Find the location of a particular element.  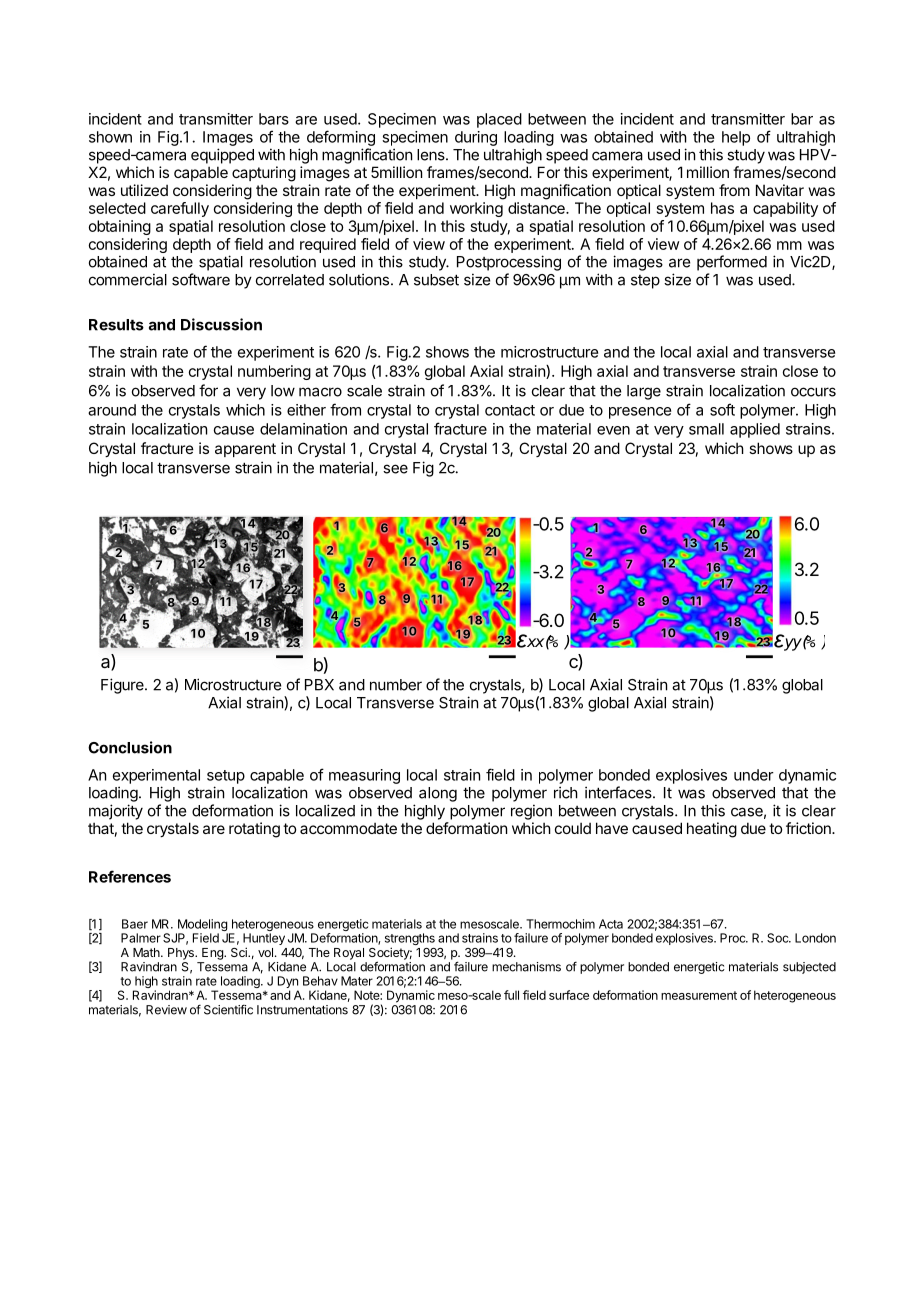

occurs is located at coordinates (813, 392).
